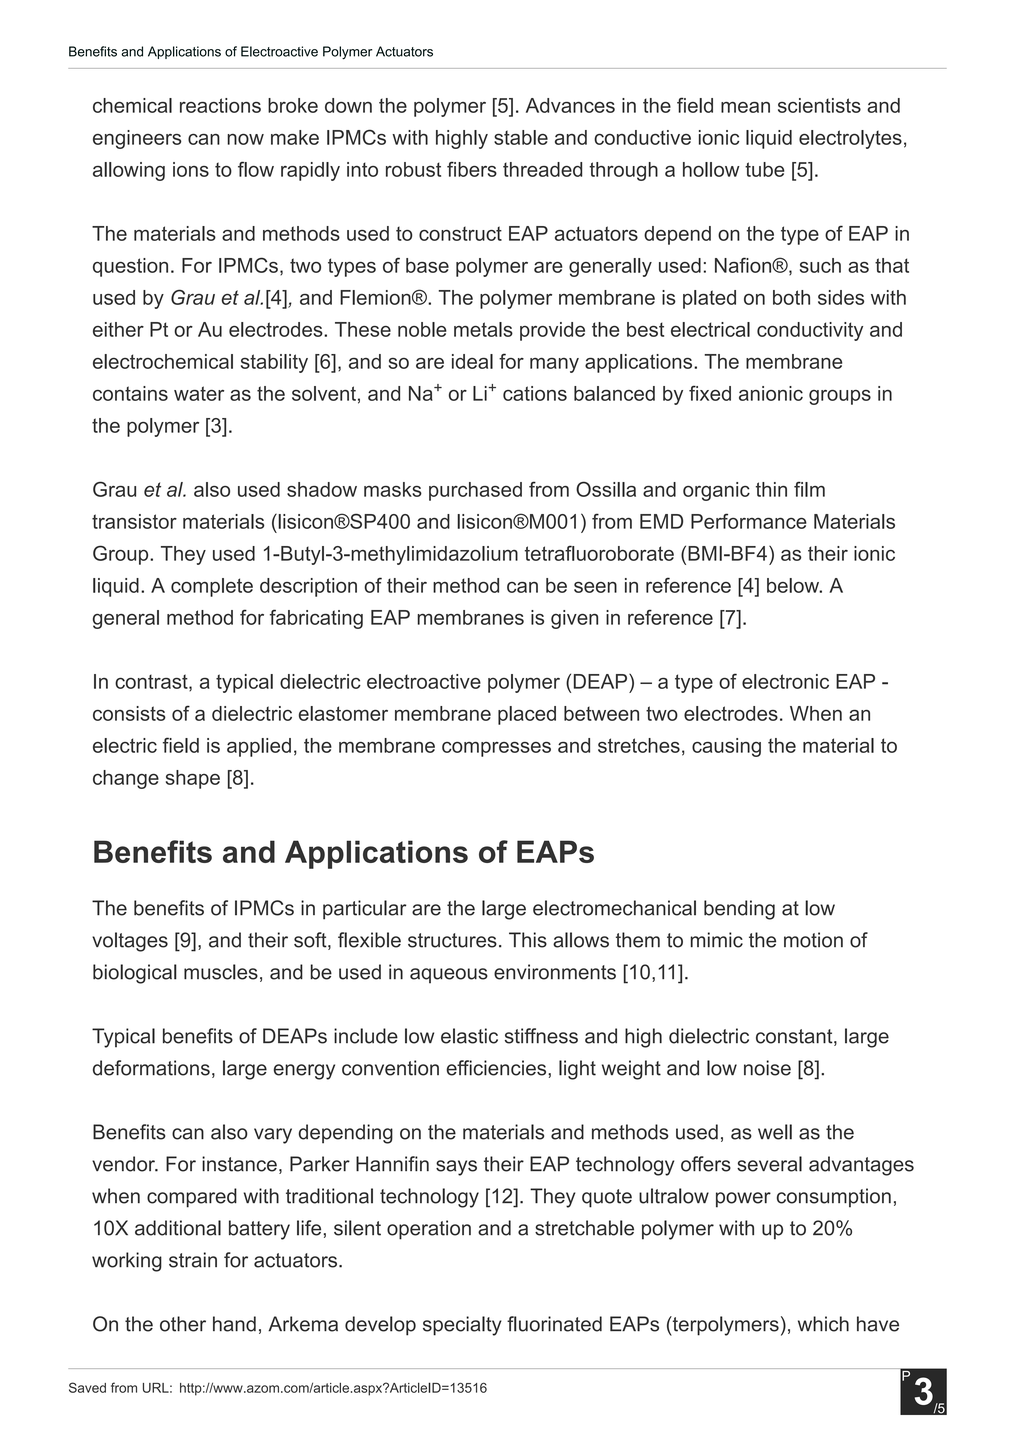  What do you see at coordinates (193, 779) in the screenshot?
I see `shape` at bounding box center [193, 779].
